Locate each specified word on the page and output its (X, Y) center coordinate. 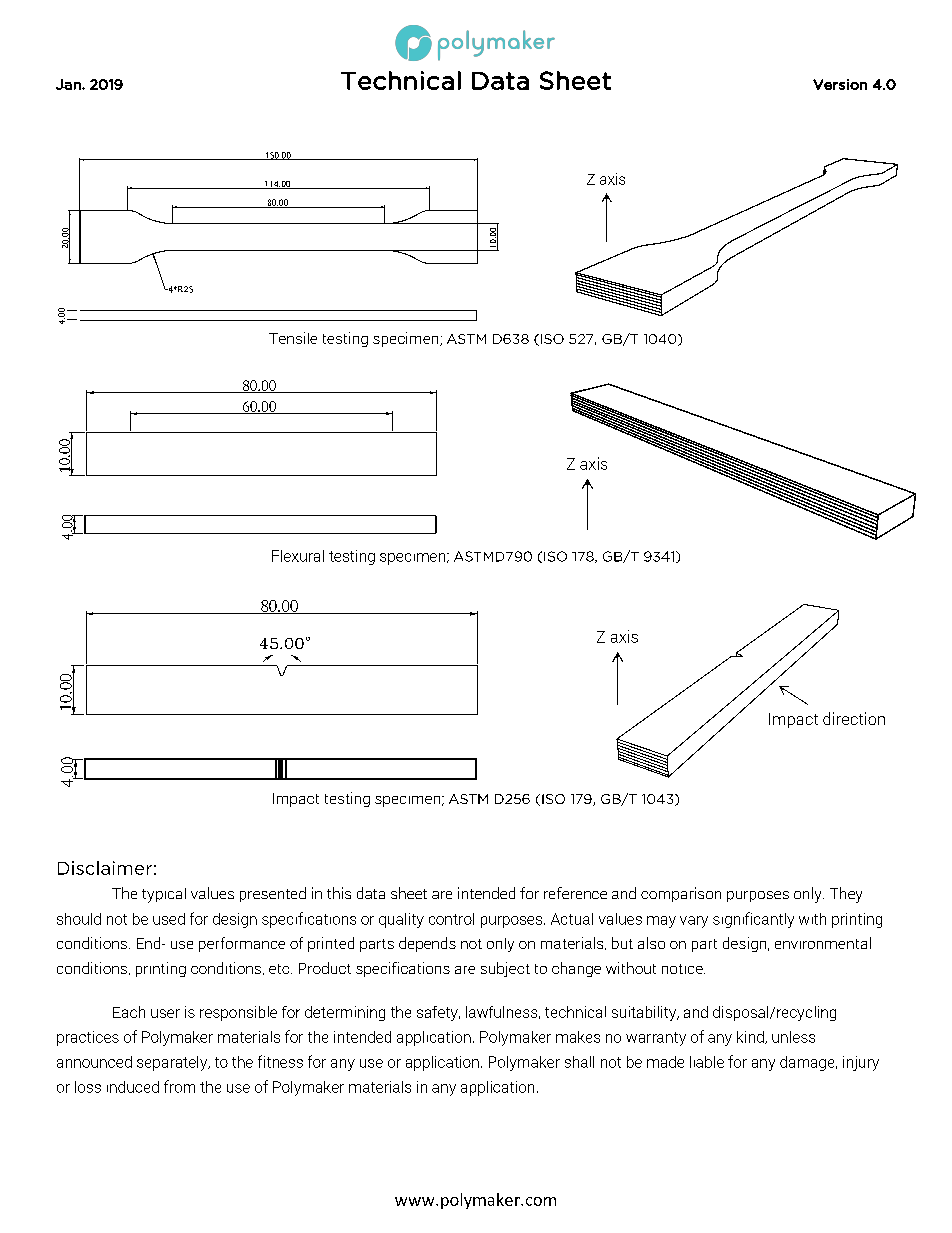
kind (751, 1037)
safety (438, 1013)
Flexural (298, 556)
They (846, 895)
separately (173, 1063)
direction (854, 718)
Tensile (293, 338)
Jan (69, 84)
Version (840, 84)
